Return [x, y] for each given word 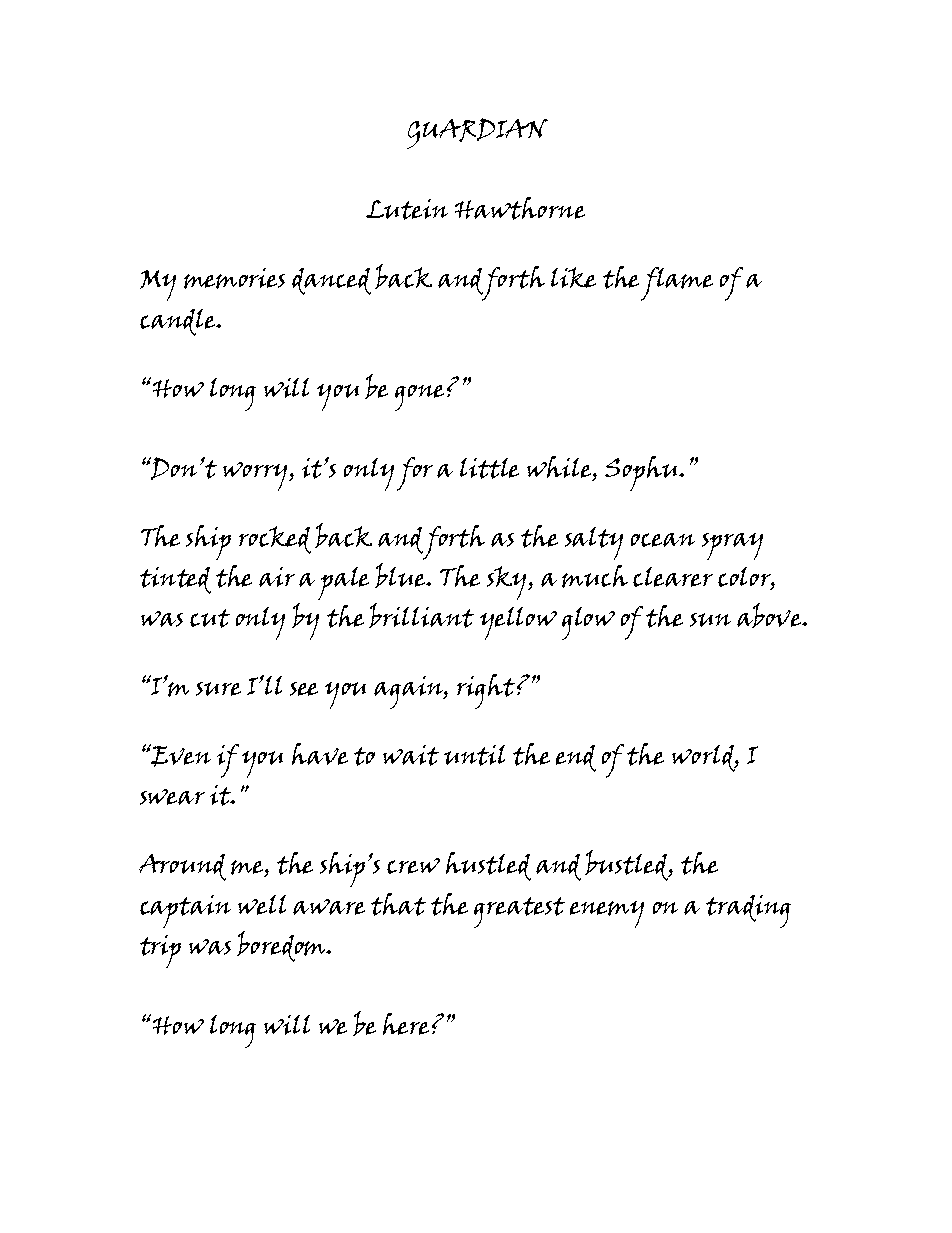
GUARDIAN [477, 133]
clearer [673, 577]
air [277, 577]
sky [508, 583]
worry [256, 476]
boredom [282, 946]
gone [419, 398]
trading [748, 911]
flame [677, 284]
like [573, 277]
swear [172, 797]
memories [234, 278]
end [576, 758]
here [406, 1024]
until [474, 755]
